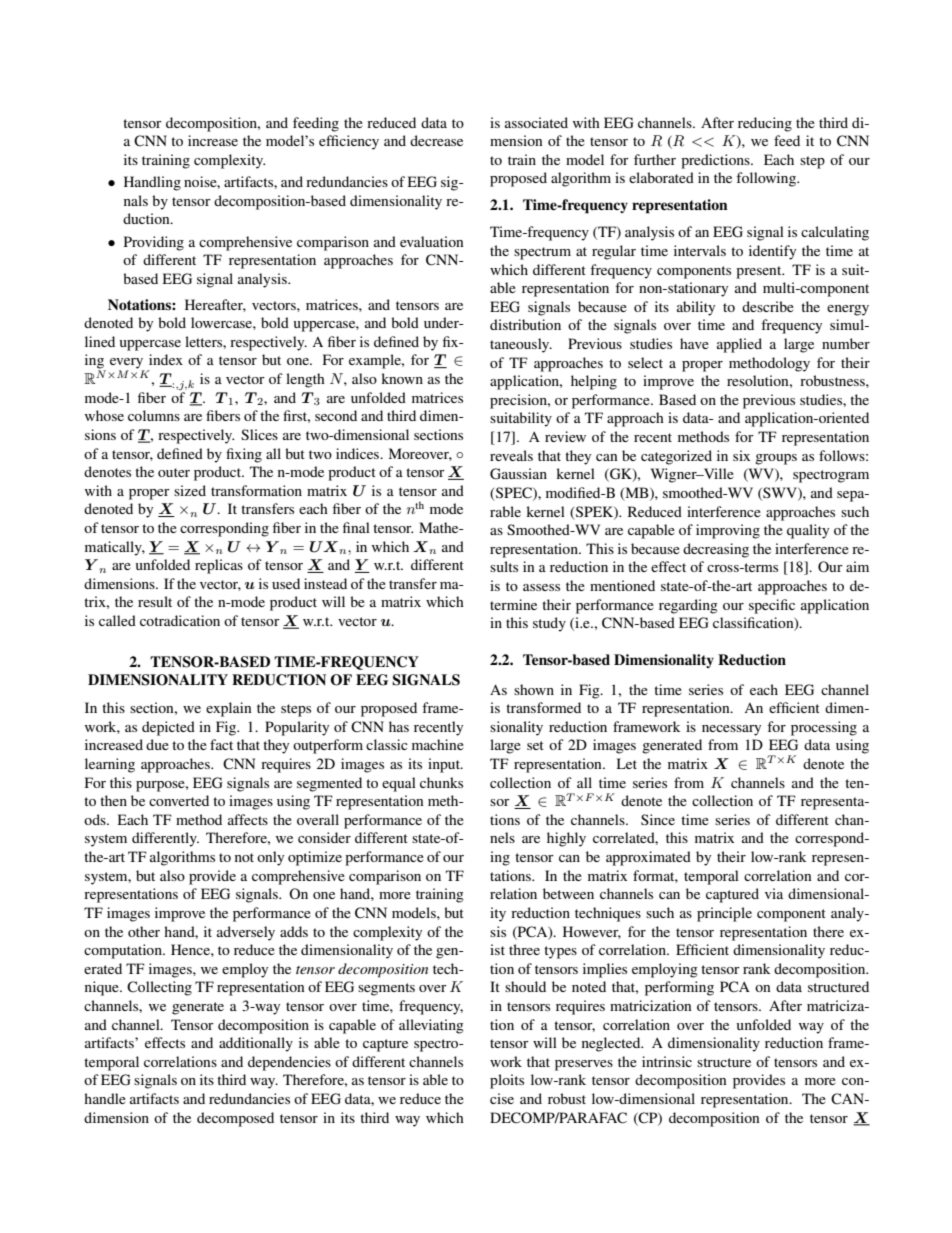 This screenshot has height=1233, width=952. What do you see at coordinates (767, 179) in the screenshot?
I see `following` at bounding box center [767, 179].
